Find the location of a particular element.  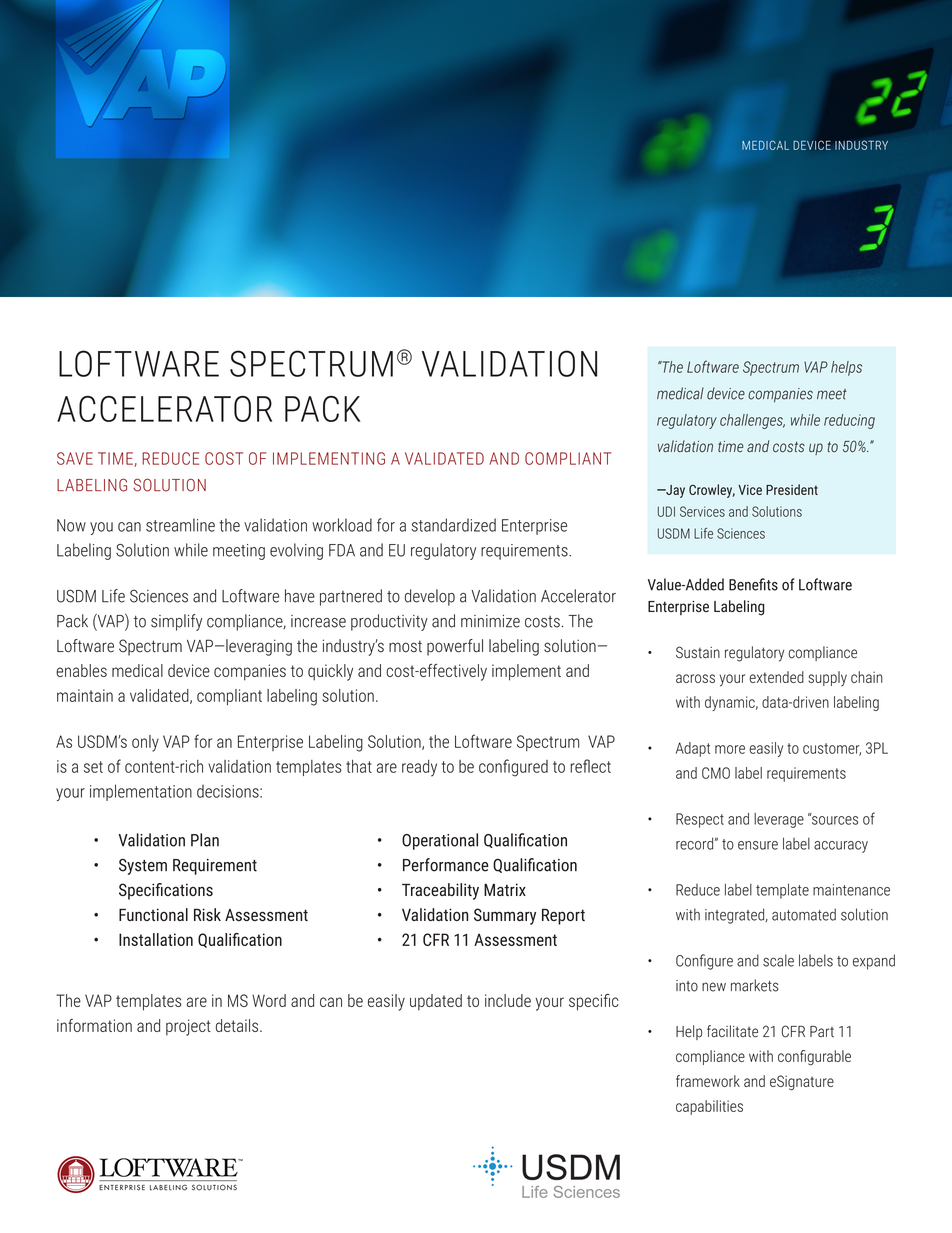

scale is located at coordinates (778, 960).
